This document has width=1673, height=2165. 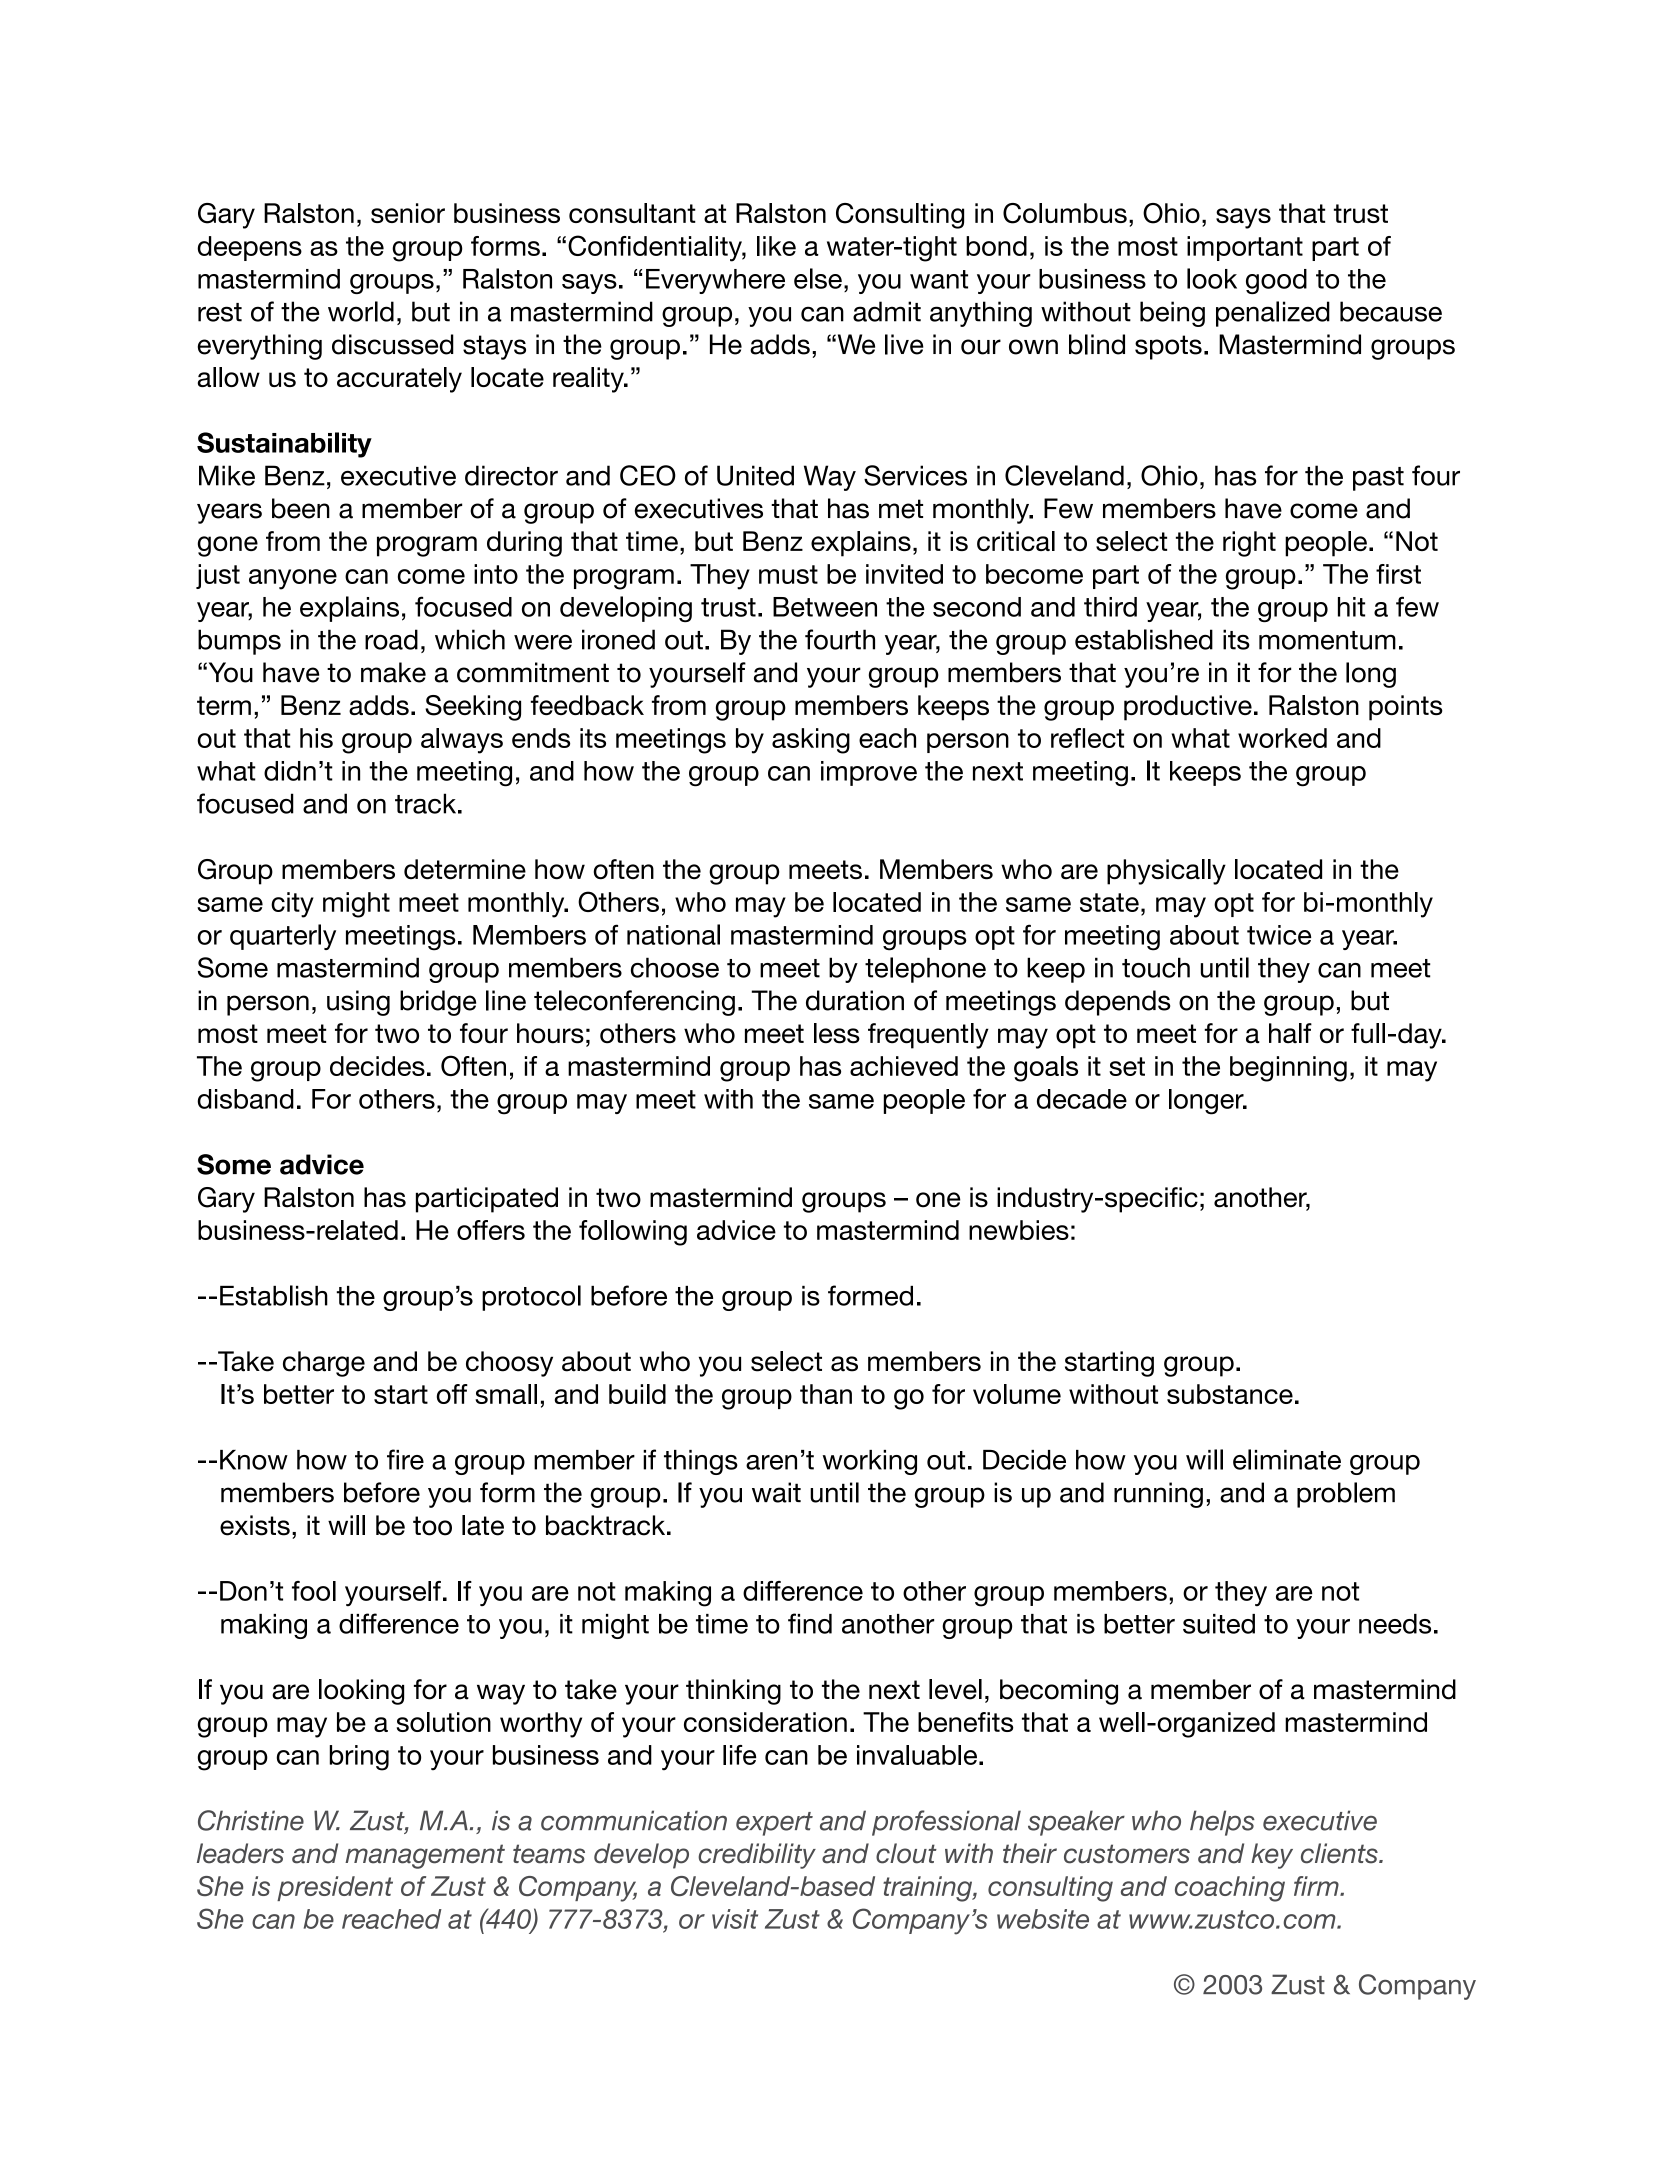 I want to click on president, so click(x=335, y=1888).
